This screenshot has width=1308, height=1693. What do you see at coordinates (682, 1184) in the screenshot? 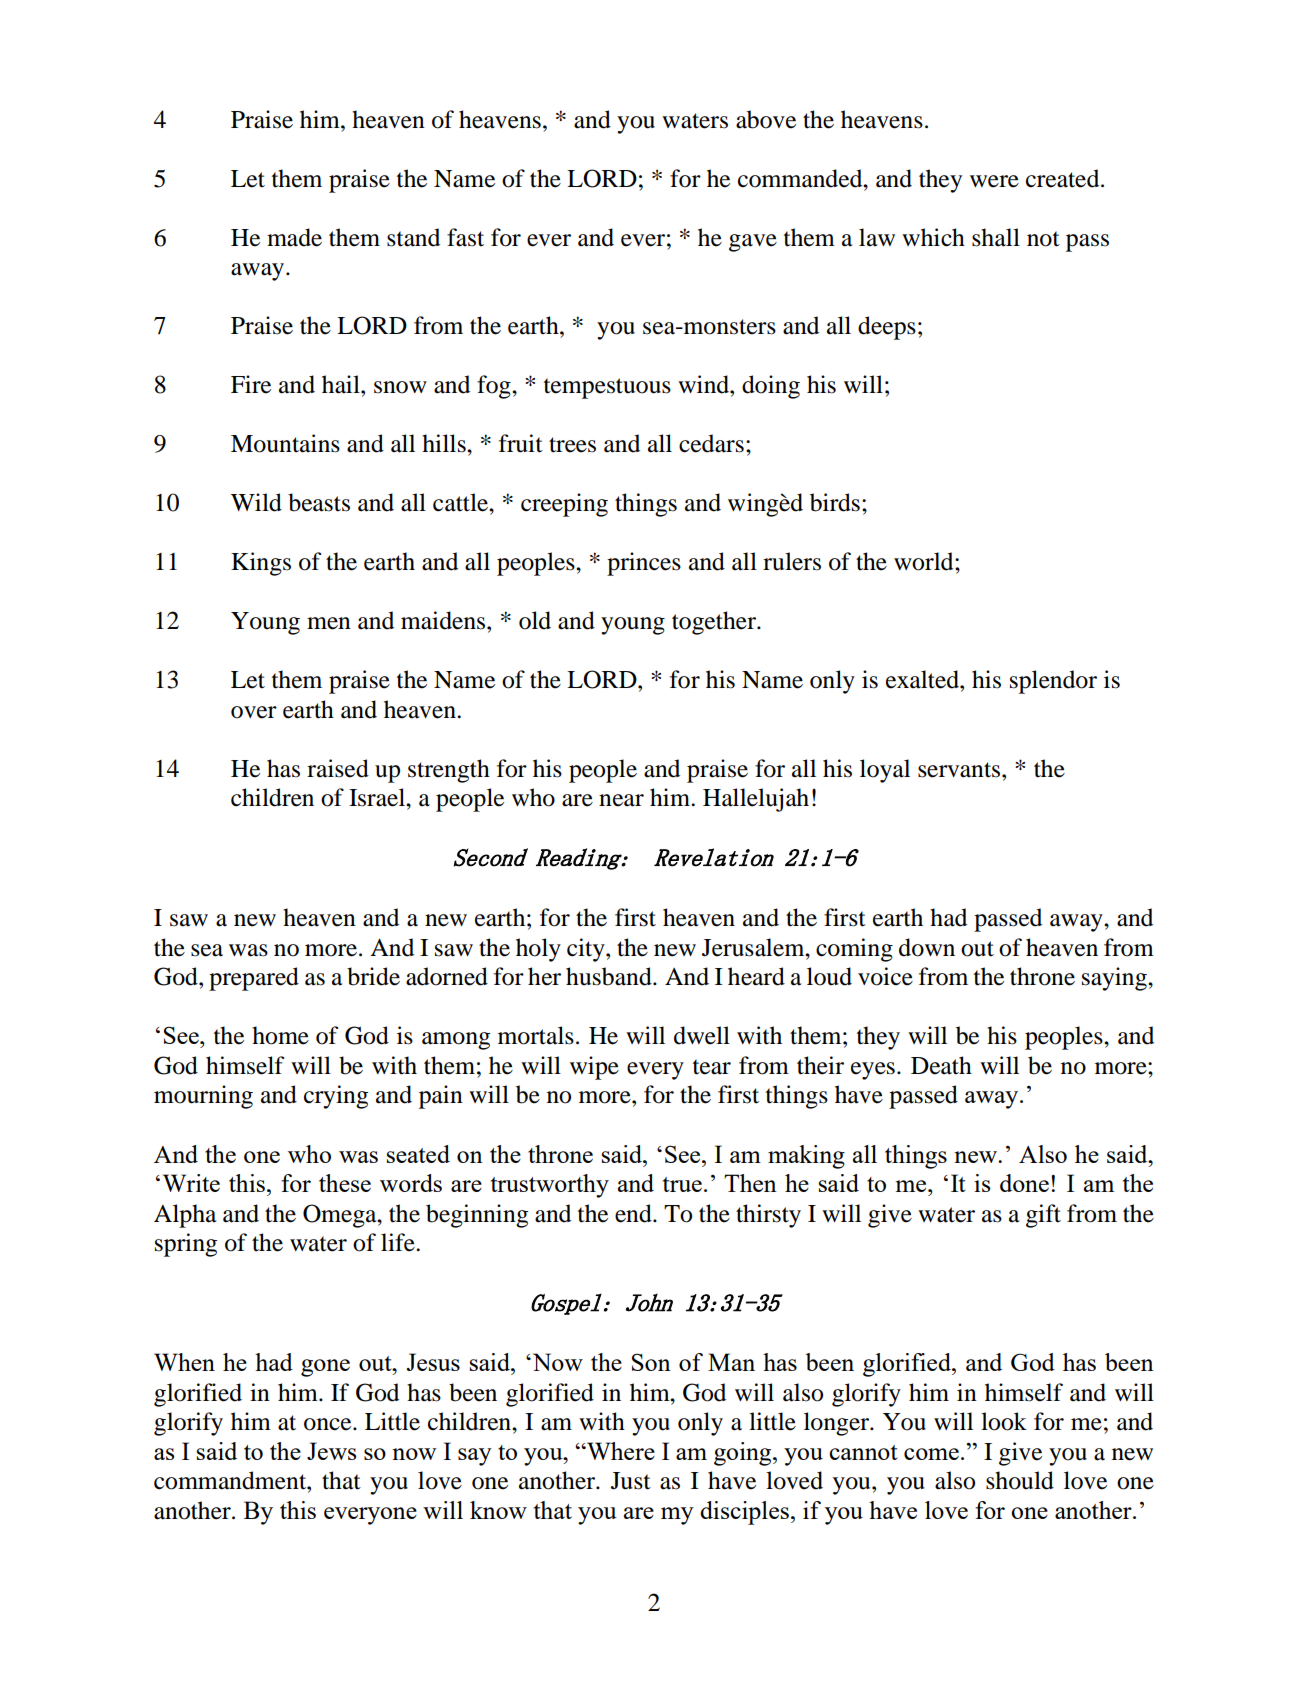
I see `true` at bounding box center [682, 1184].
